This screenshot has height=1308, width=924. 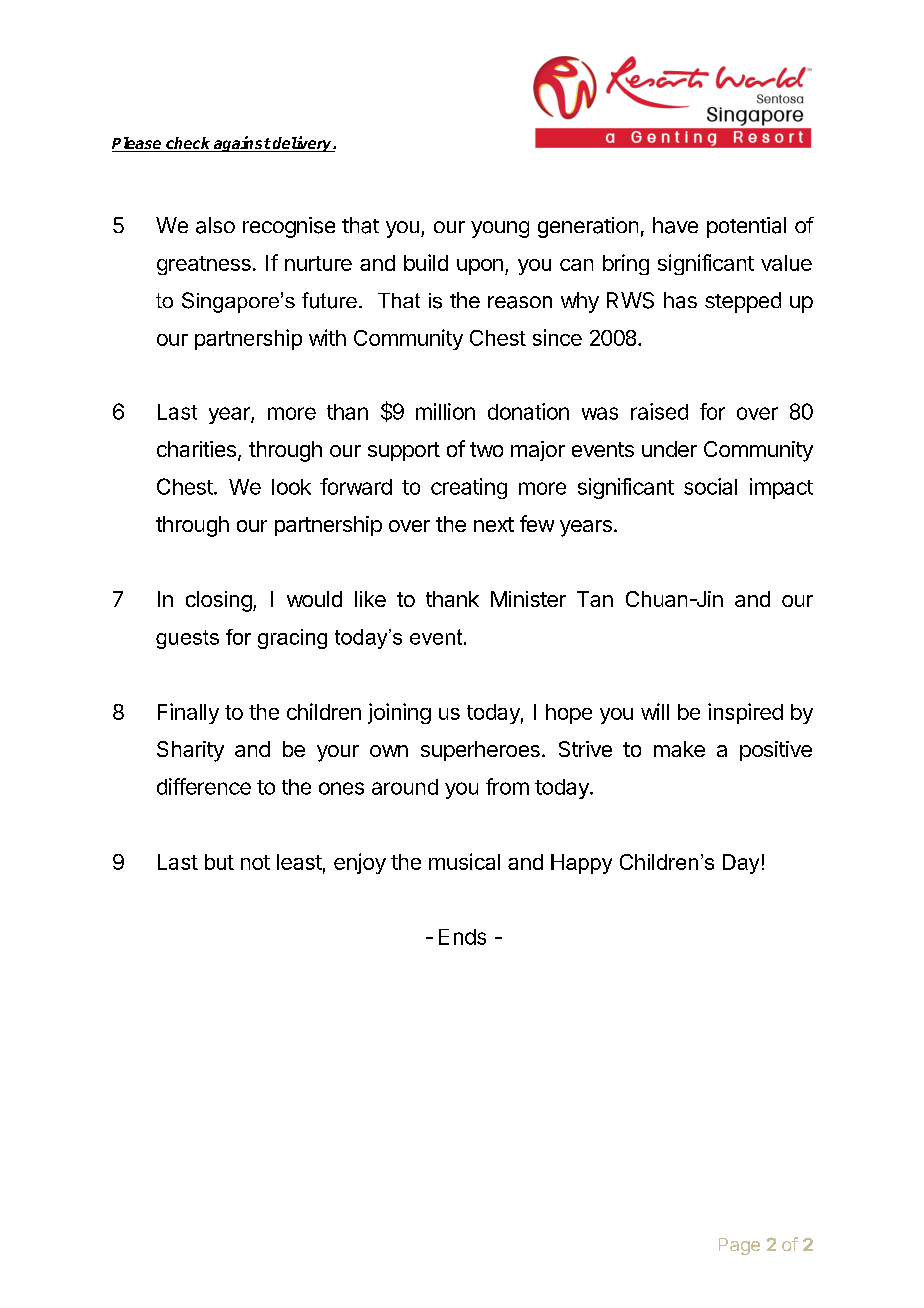 What do you see at coordinates (675, 225) in the screenshot?
I see `have` at bounding box center [675, 225].
